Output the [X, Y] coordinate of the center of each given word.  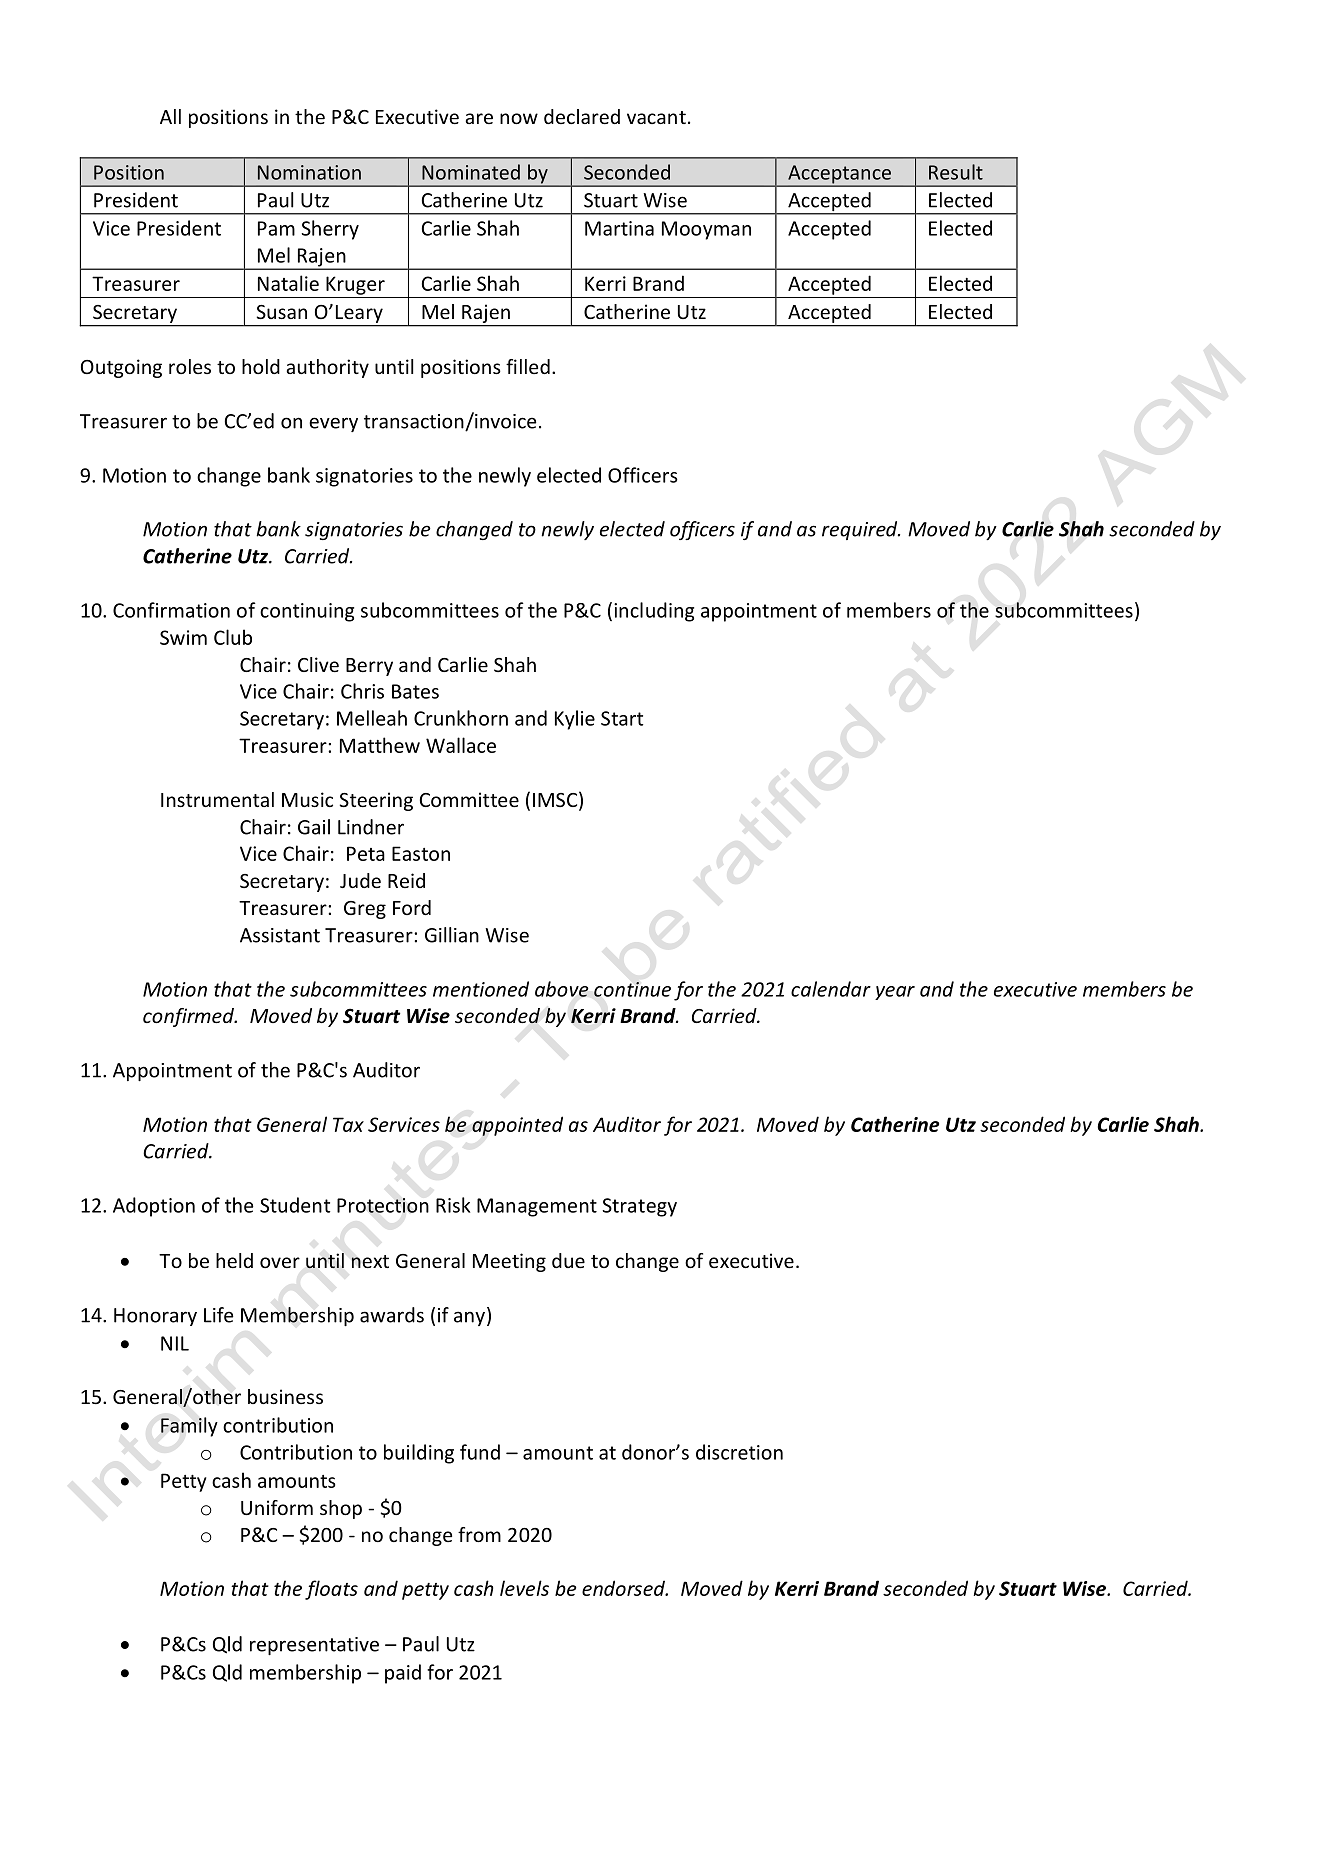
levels [524, 1588]
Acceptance [840, 175]
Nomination [309, 172]
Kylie [575, 720]
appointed [517, 1126]
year [895, 993]
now [519, 118]
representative [314, 1646]
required [861, 530]
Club [233, 637]
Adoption [154, 1207]
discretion [739, 1452]
